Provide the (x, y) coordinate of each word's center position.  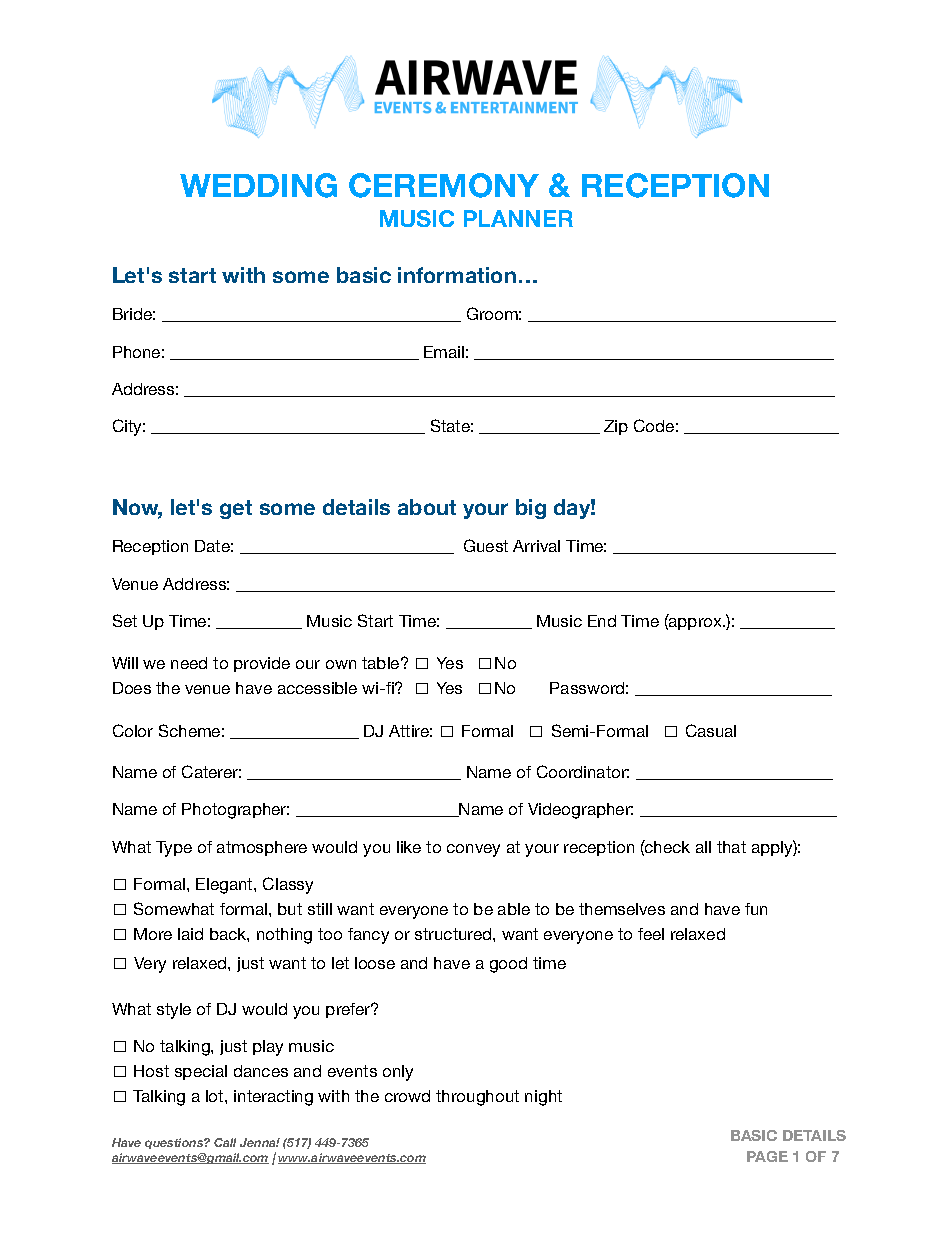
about (427, 507)
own (341, 664)
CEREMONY (444, 185)
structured (454, 934)
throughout (477, 1098)
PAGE (767, 1156)
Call (225, 1142)
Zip (616, 427)
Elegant (225, 886)
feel (651, 934)
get (236, 509)
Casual (711, 730)
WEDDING (258, 185)
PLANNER (518, 218)
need (189, 663)
